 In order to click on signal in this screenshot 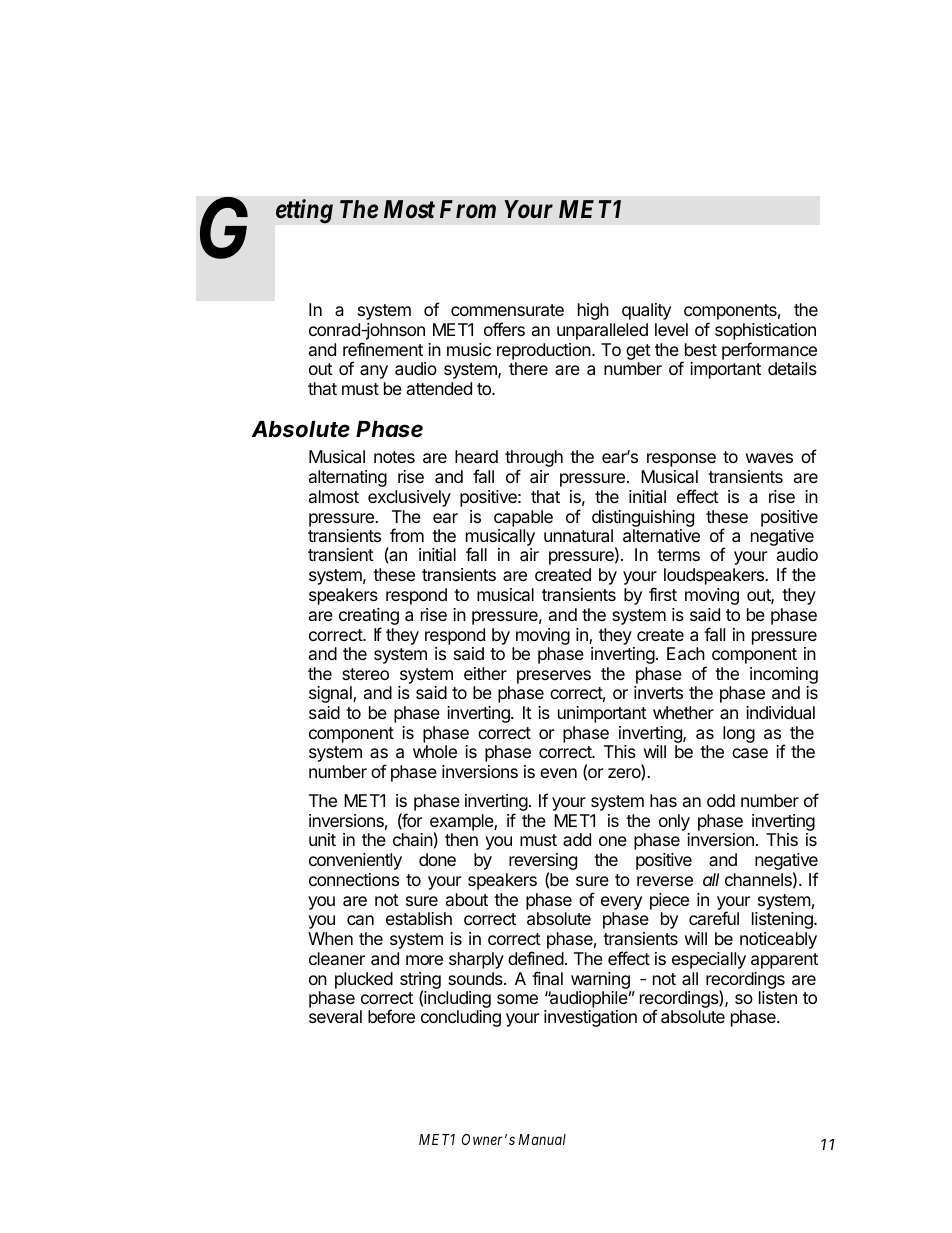, I will do `click(331, 694)`.
